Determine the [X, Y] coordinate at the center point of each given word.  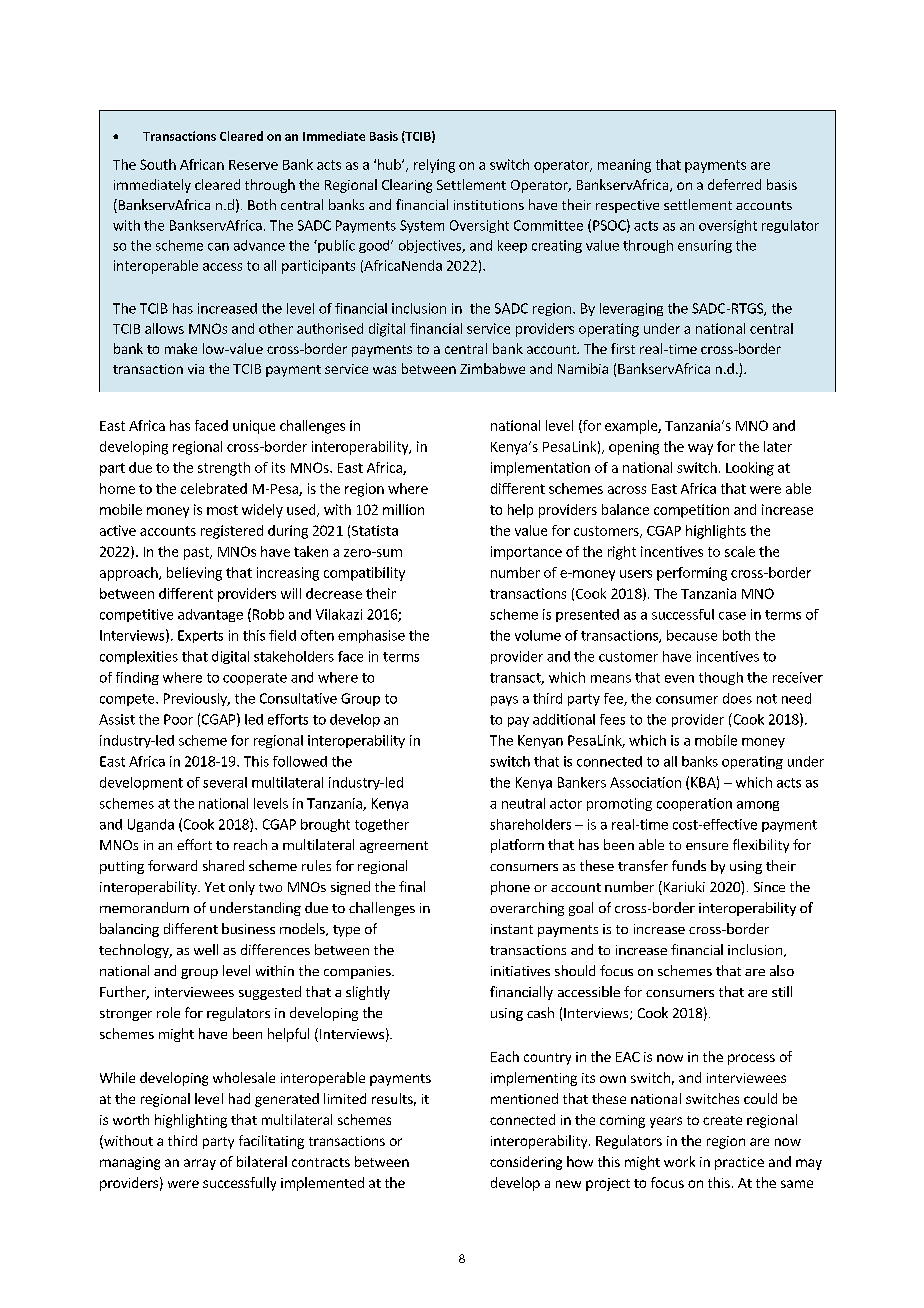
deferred [734, 184]
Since [769, 887]
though [721, 678]
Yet [215, 887]
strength [224, 469]
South [158, 164]
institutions [489, 205]
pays [504, 701]
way [700, 449]
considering [526, 1163]
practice [739, 1163]
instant [512, 929]
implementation [540, 469]
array [200, 1164]
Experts [200, 636]
